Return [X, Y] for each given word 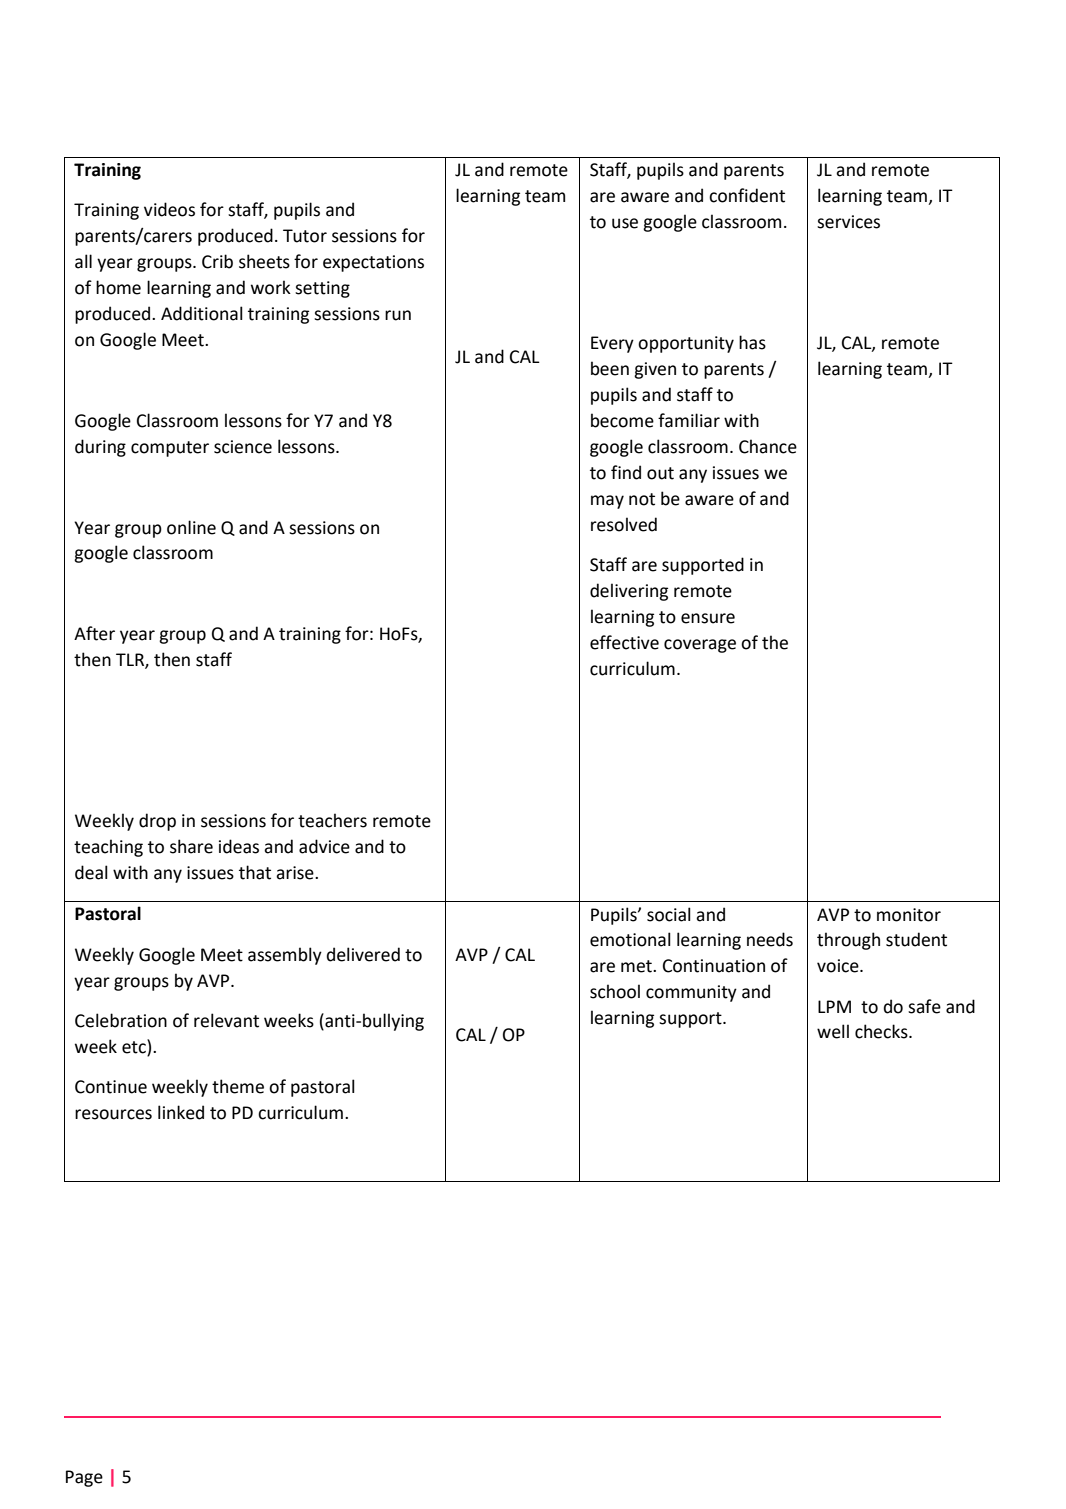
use [625, 223]
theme [238, 1086]
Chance [768, 446]
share [191, 846]
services [848, 222]
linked [181, 1112]
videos [169, 209]
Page [84, 1478]
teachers [332, 820]
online [191, 527]
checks [882, 1031]
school [615, 991]
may [607, 502]
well [833, 1031]
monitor [909, 915]
